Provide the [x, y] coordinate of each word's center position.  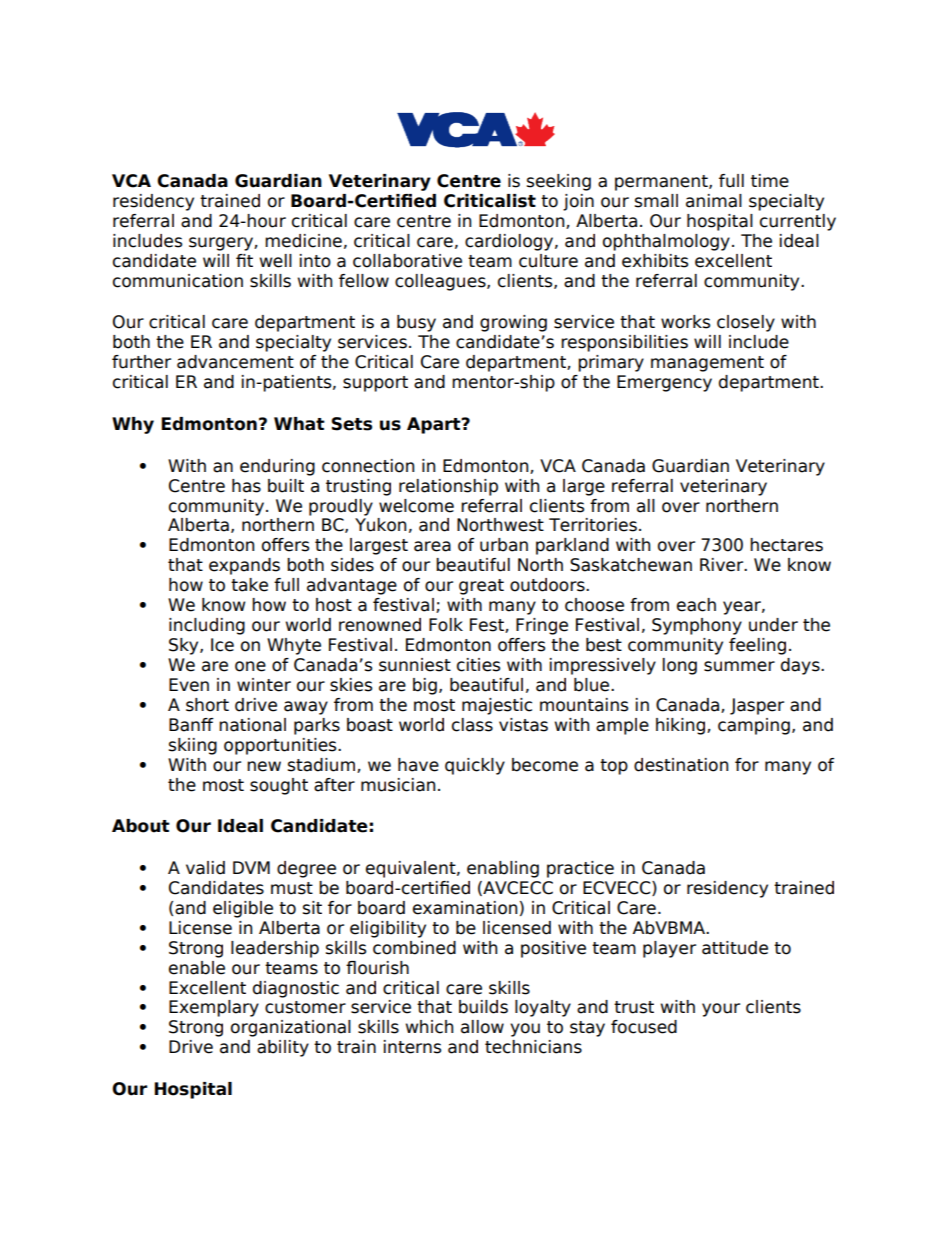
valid [205, 868]
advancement [235, 362]
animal [714, 201]
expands [244, 566]
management [707, 364]
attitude [735, 948]
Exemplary [214, 1008]
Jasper [757, 706]
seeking [559, 182]
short [207, 705]
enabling [503, 869]
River [723, 565]
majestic [497, 706]
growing [513, 323]
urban [504, 545]
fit [244, 260]
